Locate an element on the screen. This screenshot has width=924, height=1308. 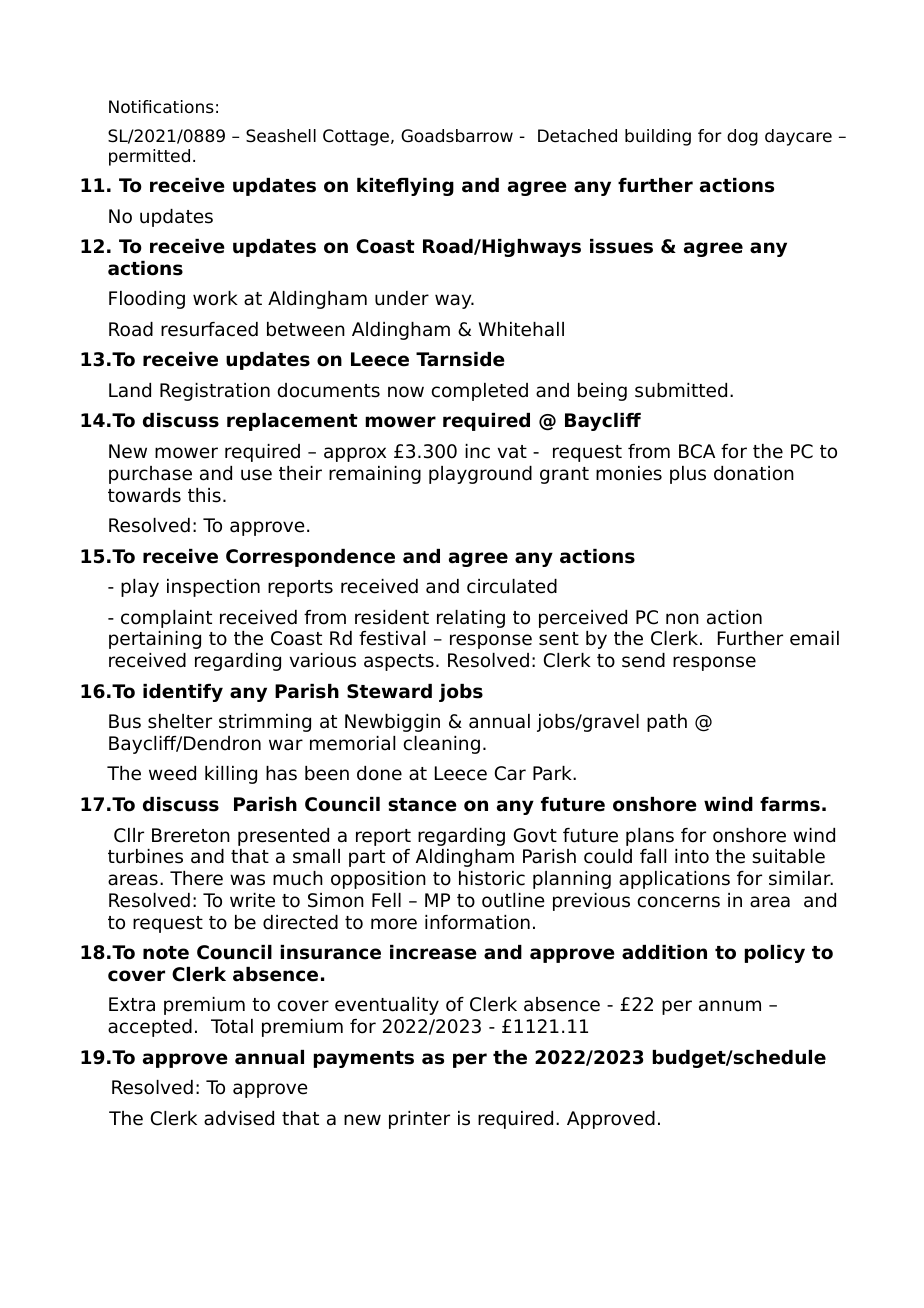
completed is located at coordinates (480, 392).
